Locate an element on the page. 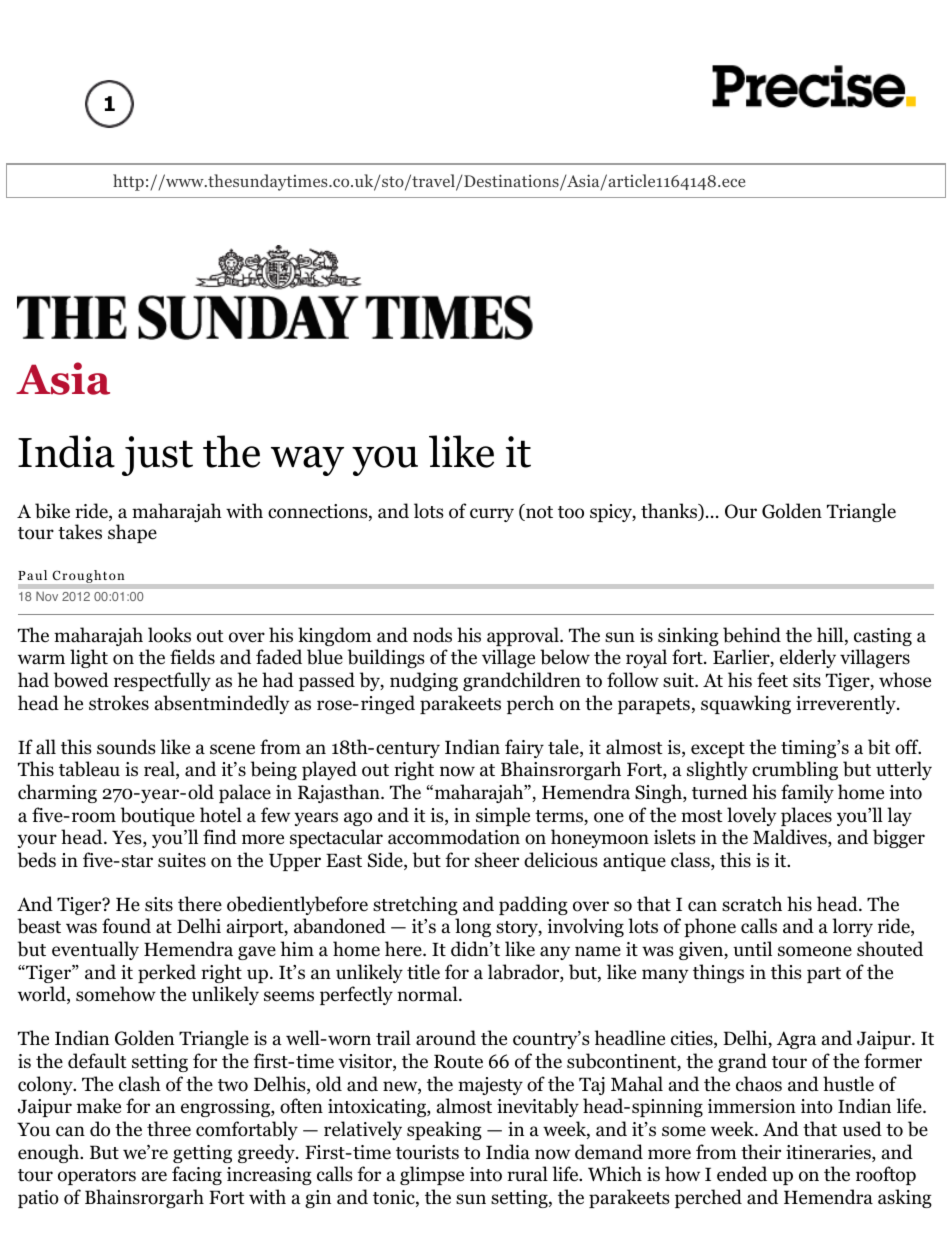 Image resolution: width=952 pixels, height=1233 pixels. thanks is located at coordinates (670, 512).
